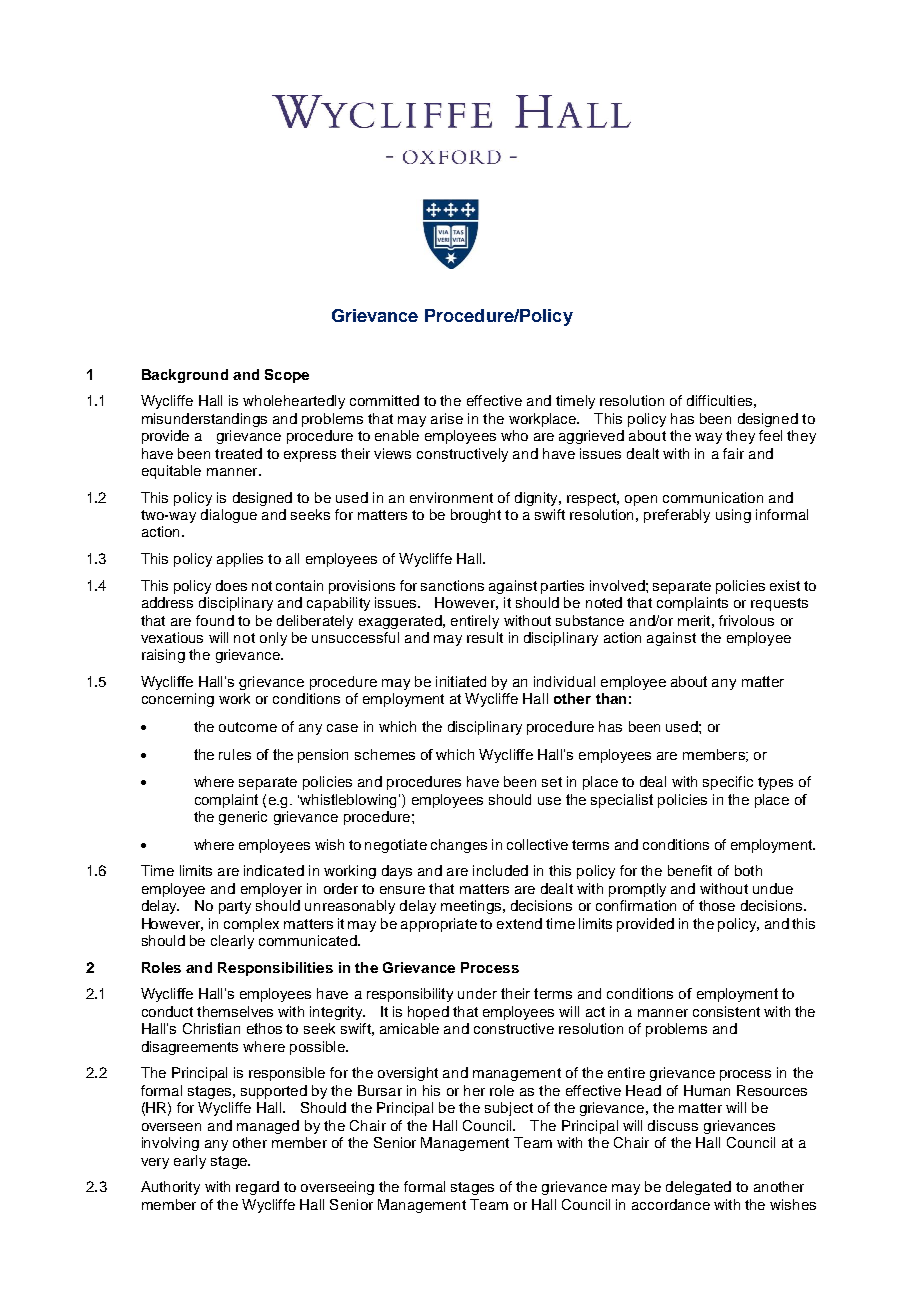  What do you see at coordinates (240, 560) in the screenshot?
I see `applies` at bounding box center [240, 560].
